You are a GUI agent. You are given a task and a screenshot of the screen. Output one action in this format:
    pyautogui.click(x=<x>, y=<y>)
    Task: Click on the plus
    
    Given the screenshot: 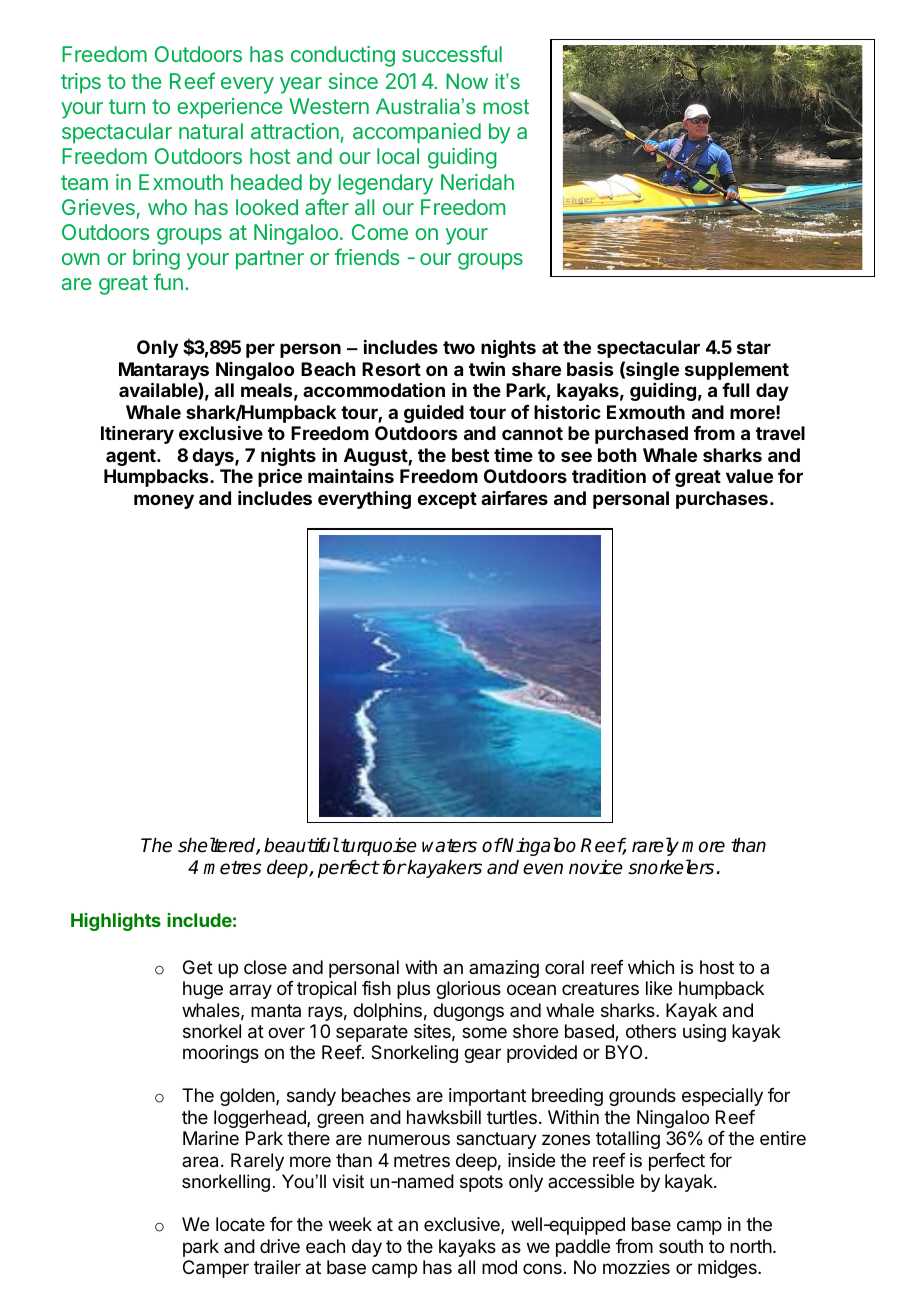 What is the action you would take?
    pyautogui.click(x=413, y=990)
